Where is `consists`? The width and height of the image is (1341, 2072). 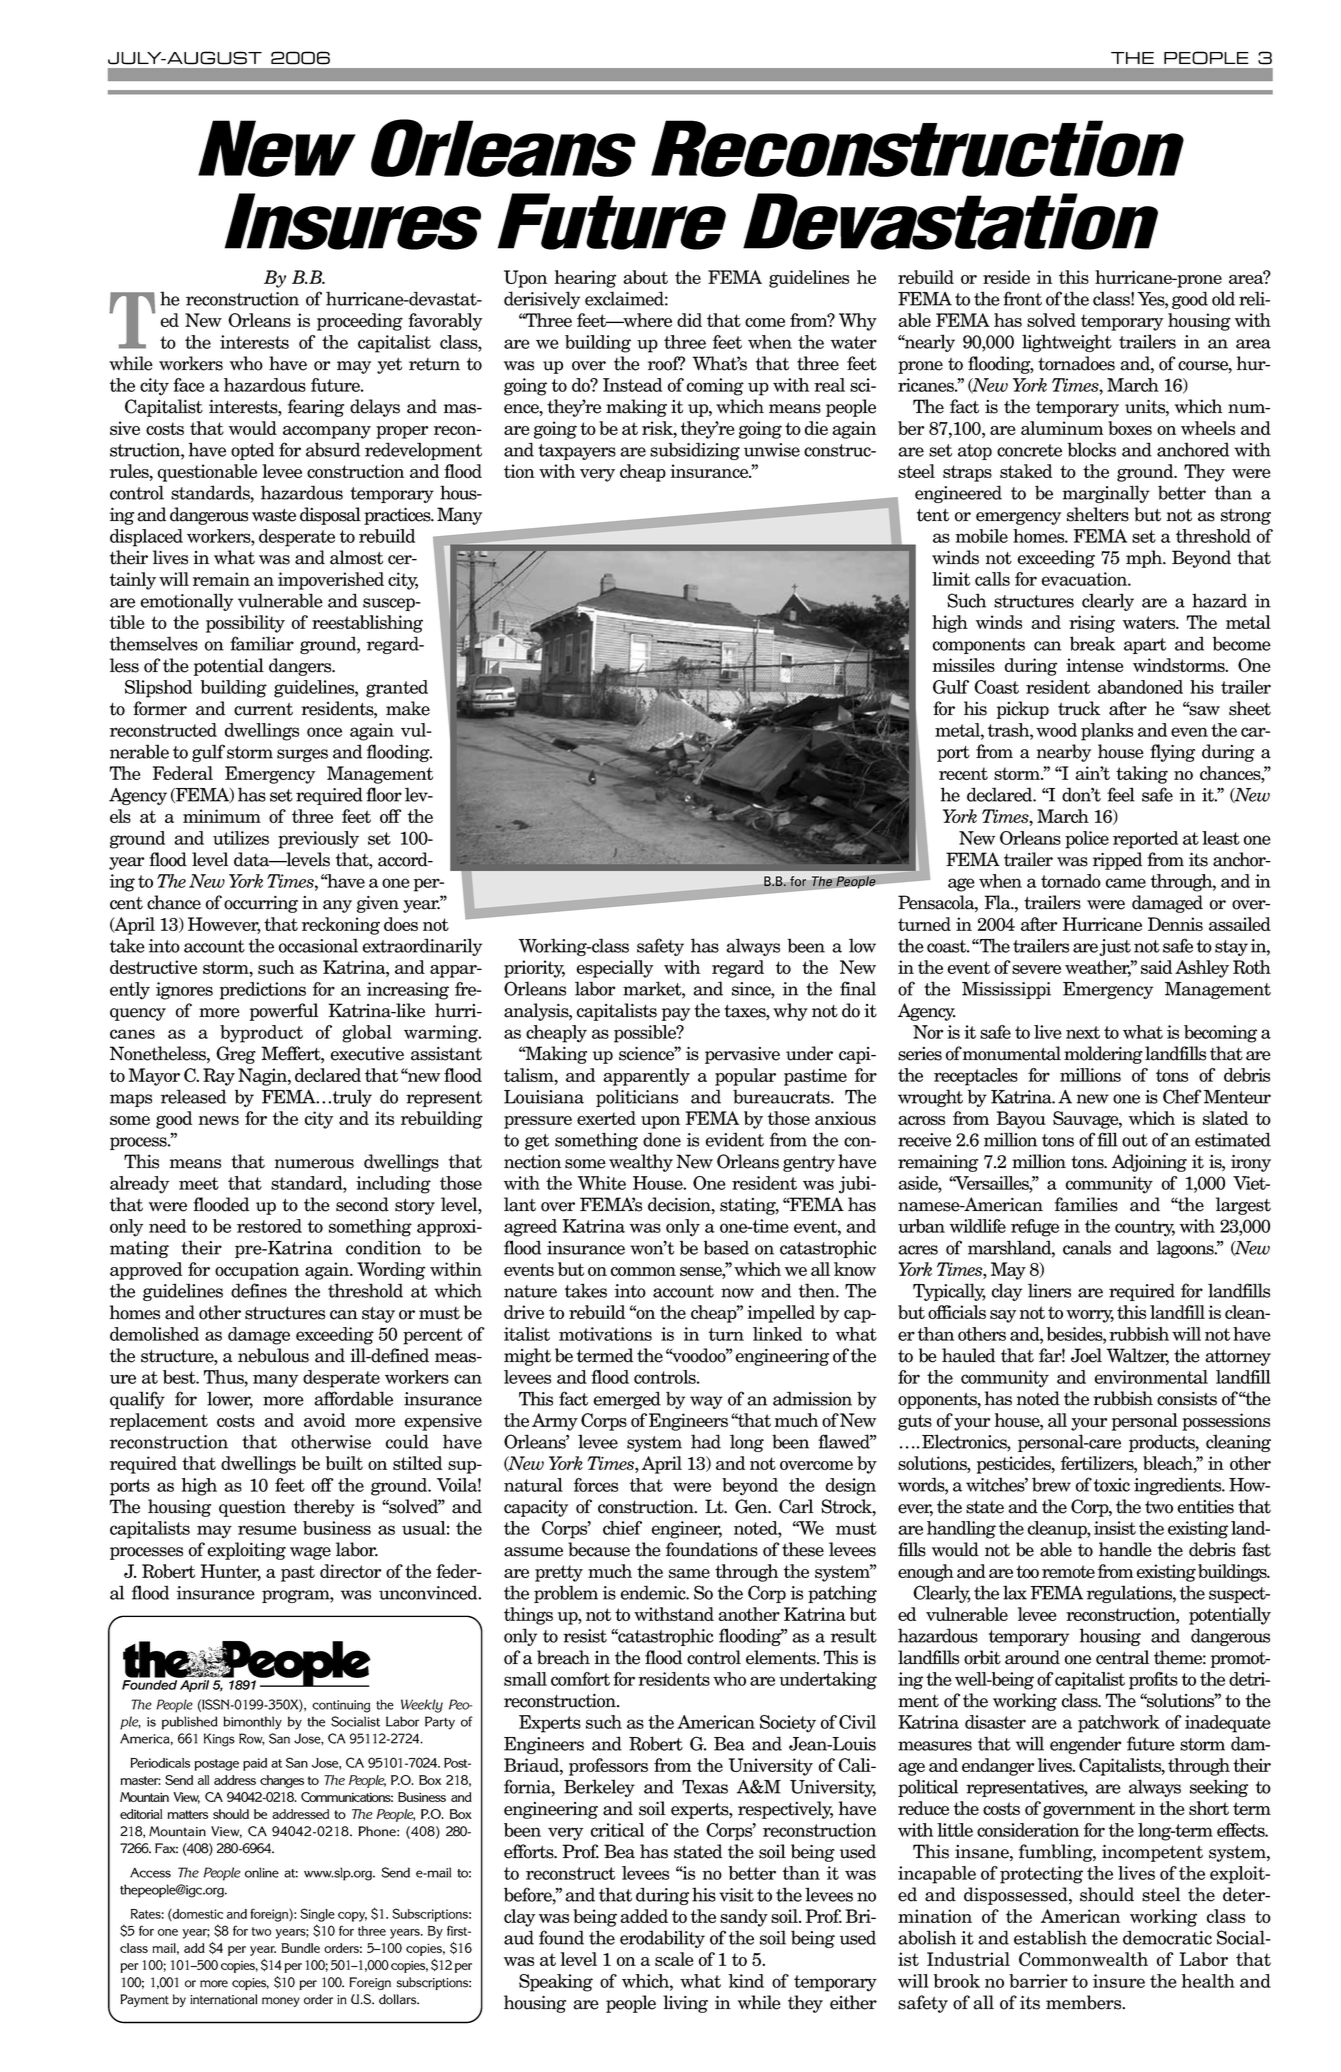 consists is located at coordinates (1187, 1398).
